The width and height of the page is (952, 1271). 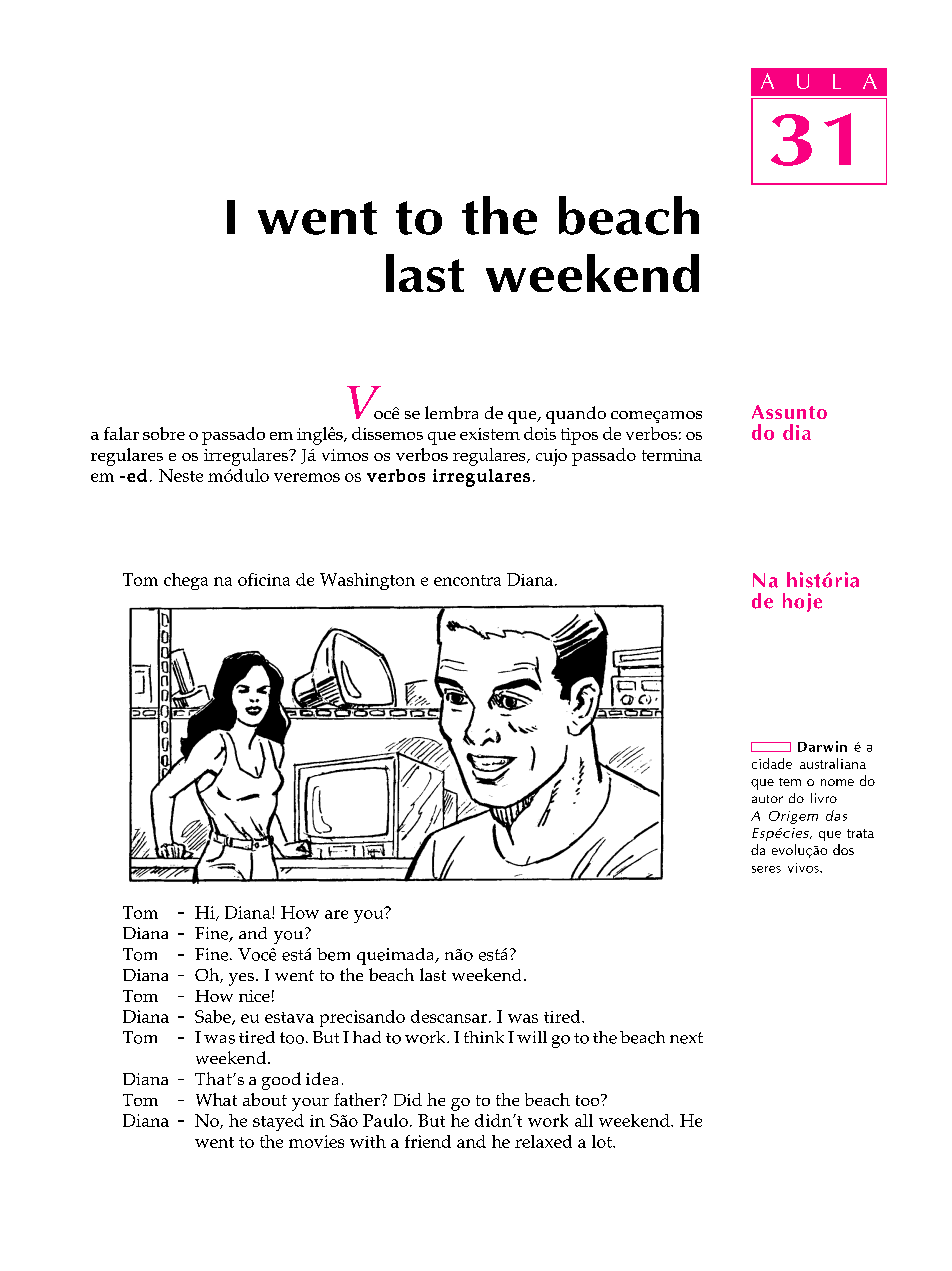 I want to click on dois, so click(x=540, y=433).
